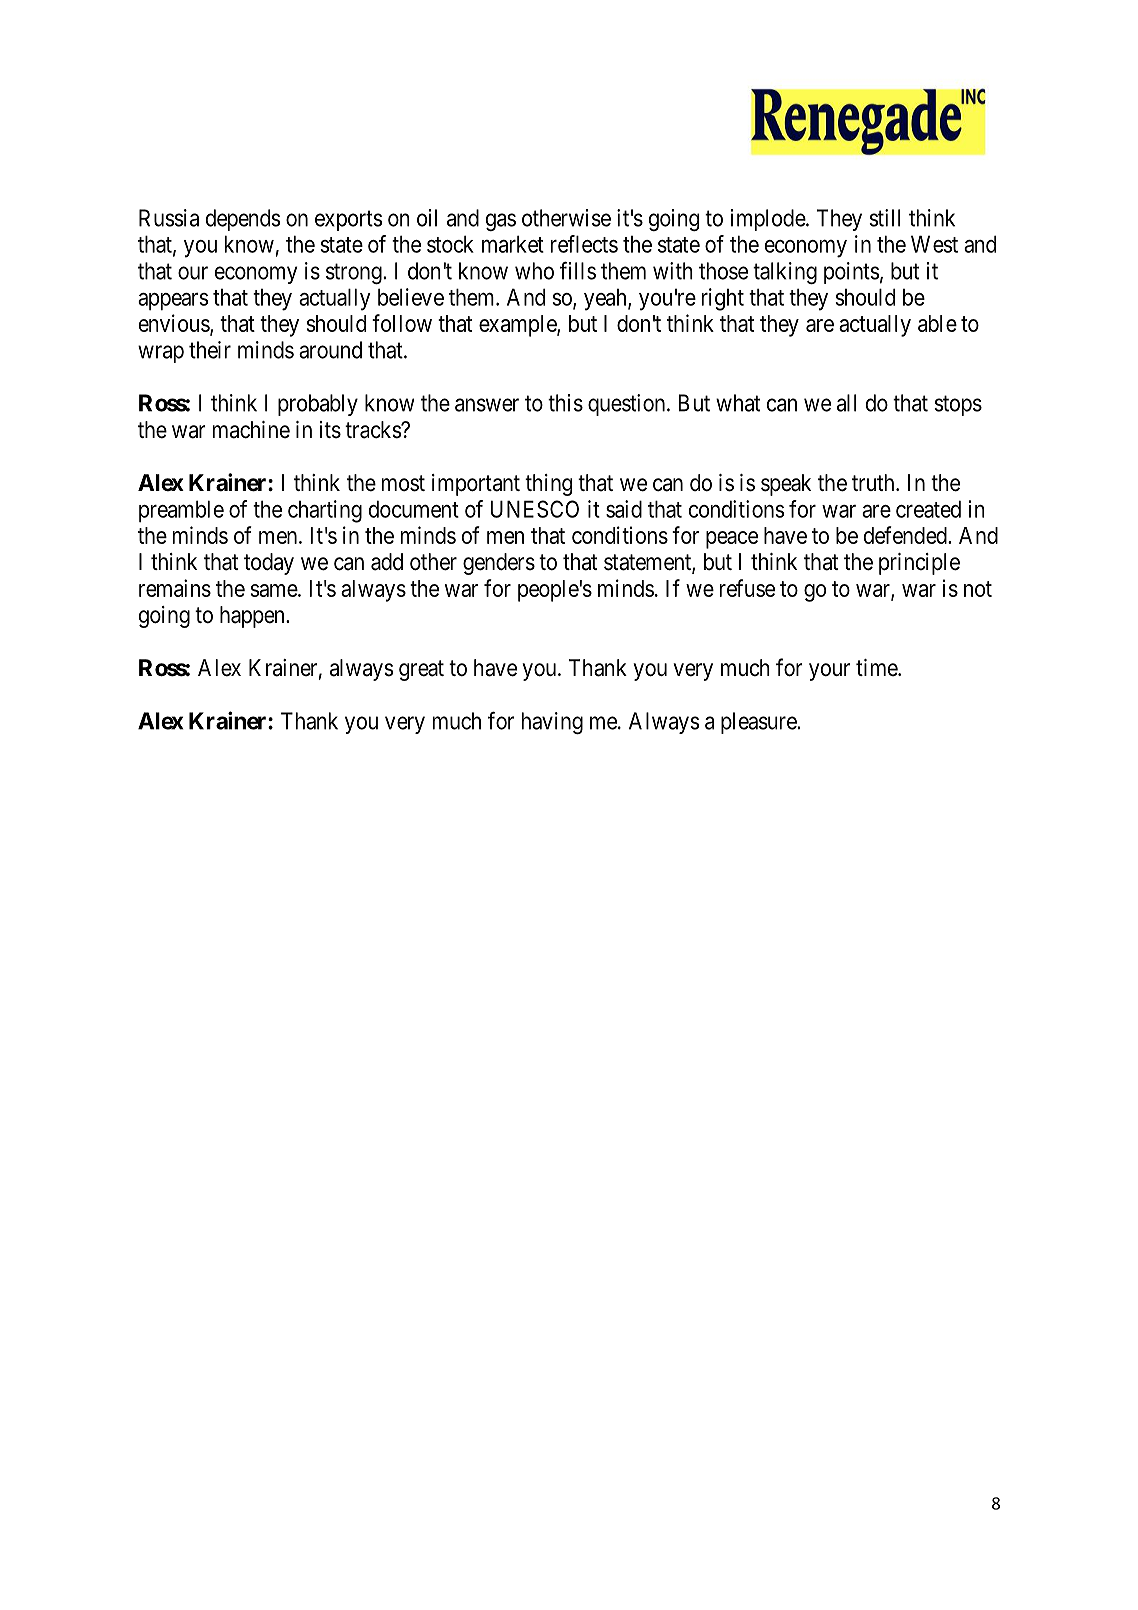  I want to click on your, so click(829, 672).
